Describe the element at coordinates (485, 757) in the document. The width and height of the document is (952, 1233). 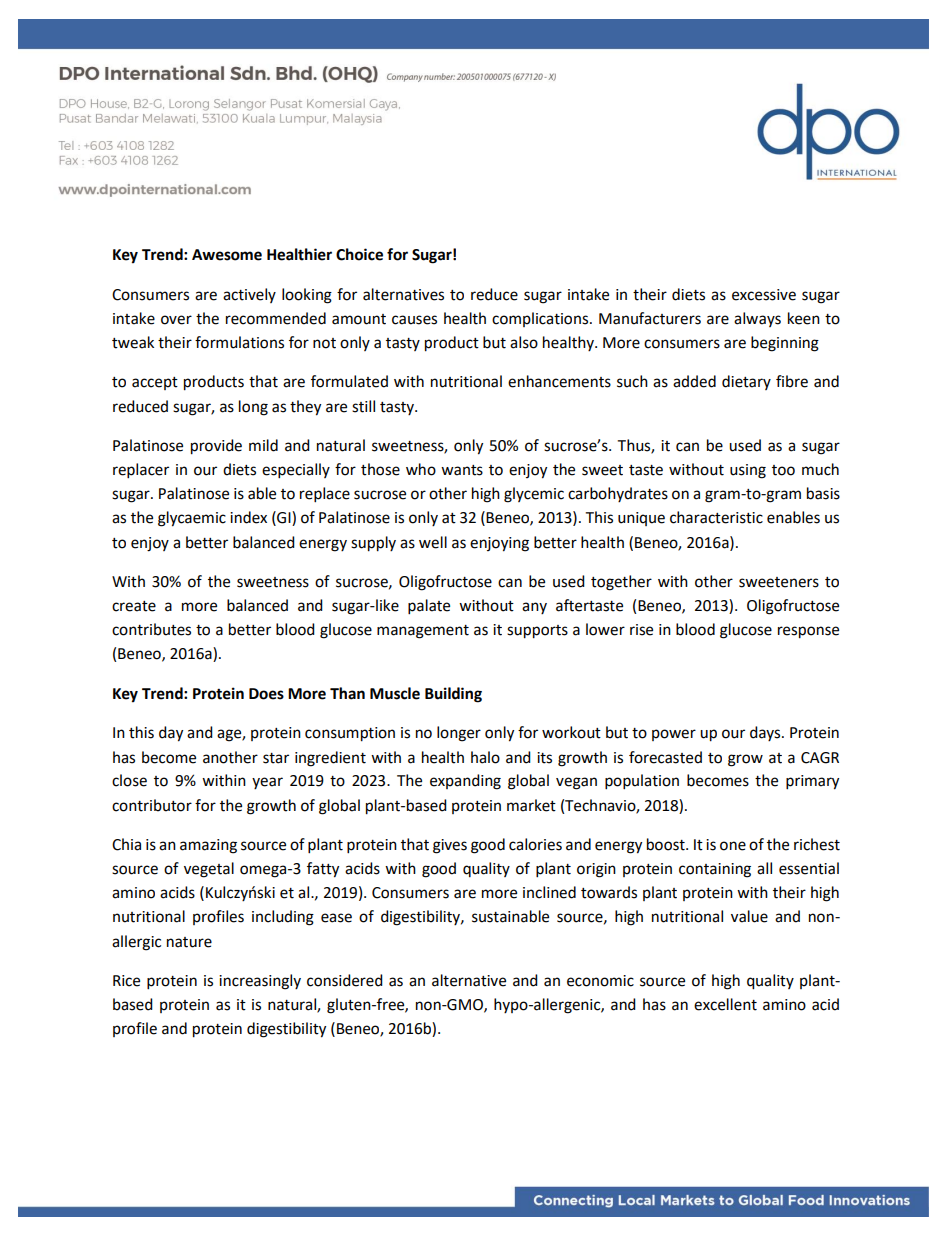
I see `halo` at that location.
